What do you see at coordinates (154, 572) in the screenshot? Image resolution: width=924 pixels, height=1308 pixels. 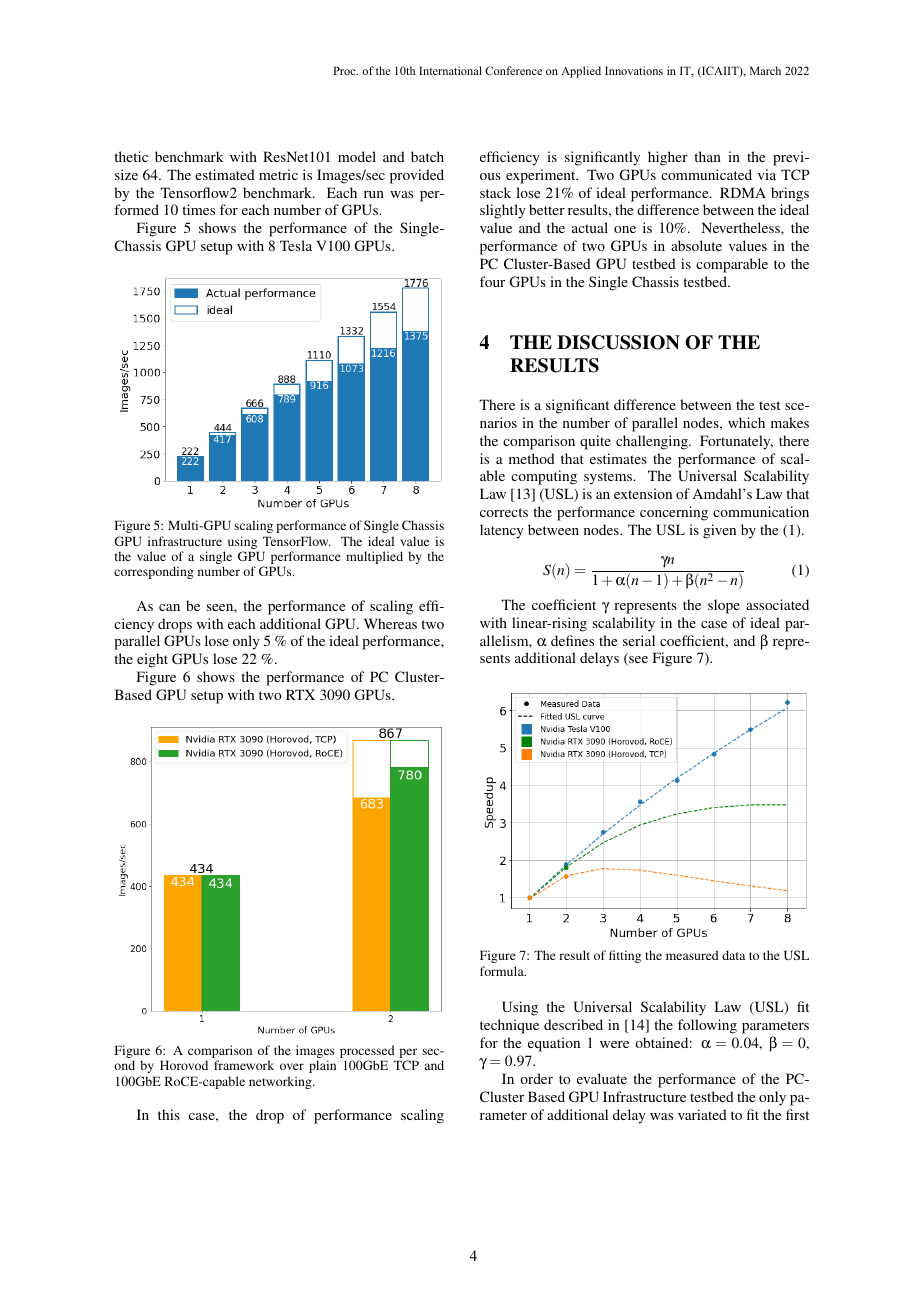 I see `corresponding` at bounding box center [154, 572].
